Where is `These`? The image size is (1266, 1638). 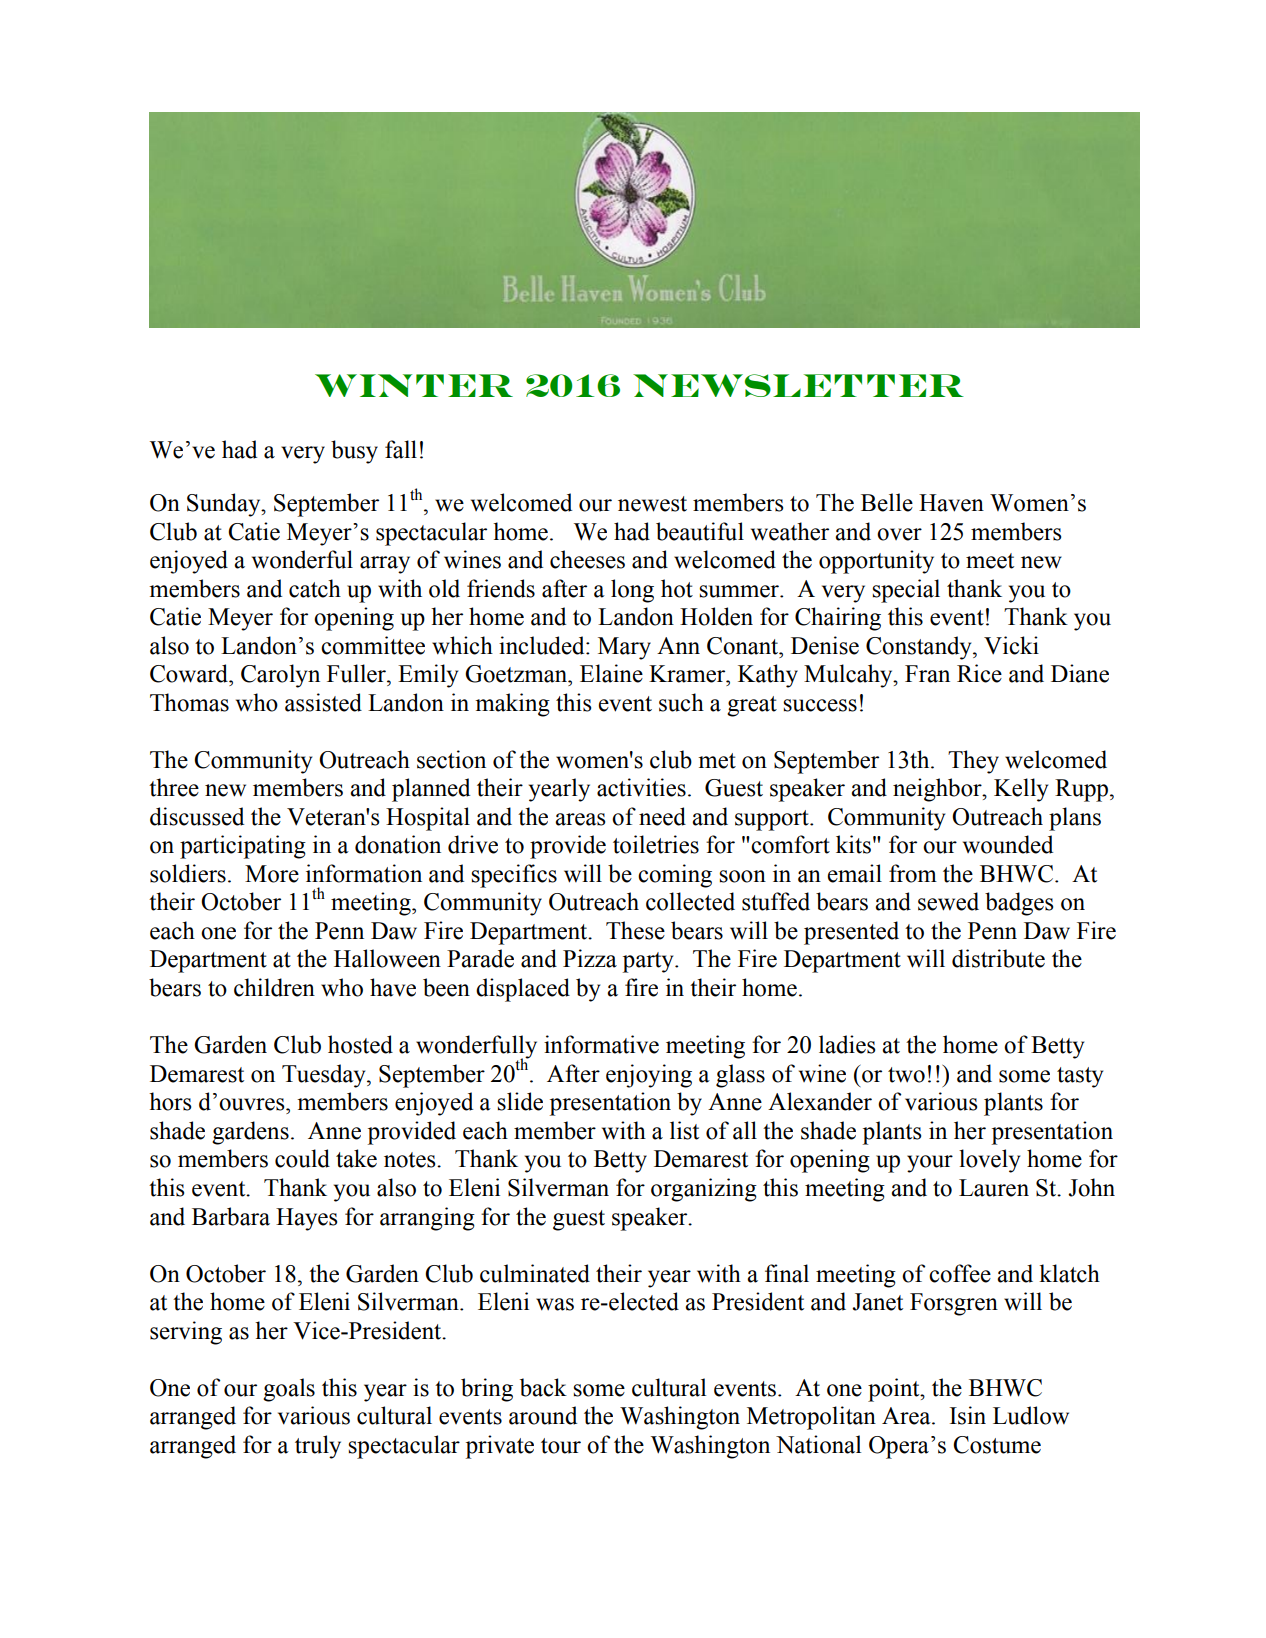 These is located at coordinates (635, 930).
